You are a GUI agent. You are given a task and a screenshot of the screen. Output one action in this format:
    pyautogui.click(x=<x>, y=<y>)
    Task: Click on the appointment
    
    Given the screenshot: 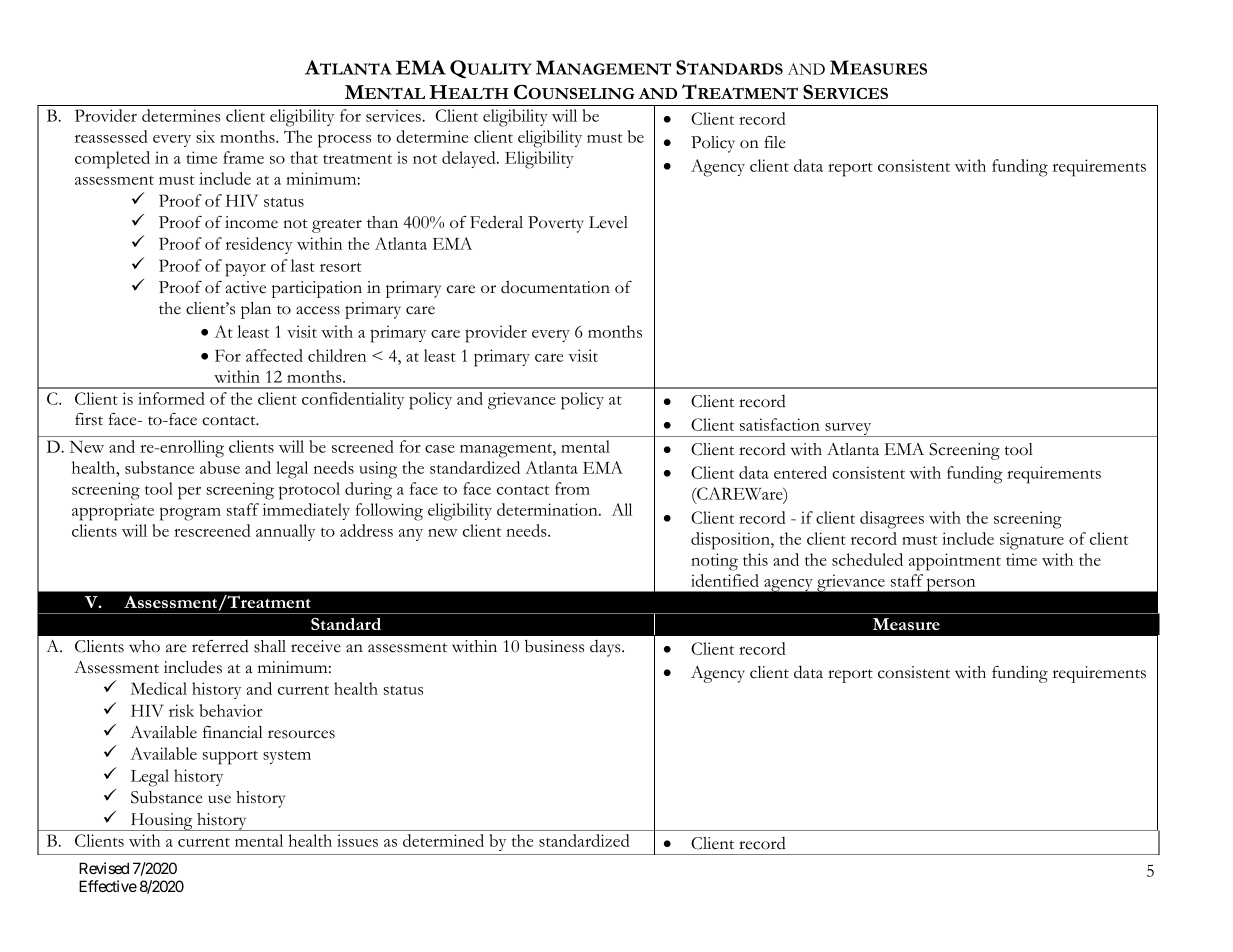 What is the action you would take?
    pyautogui.click(x=955, y=562)
